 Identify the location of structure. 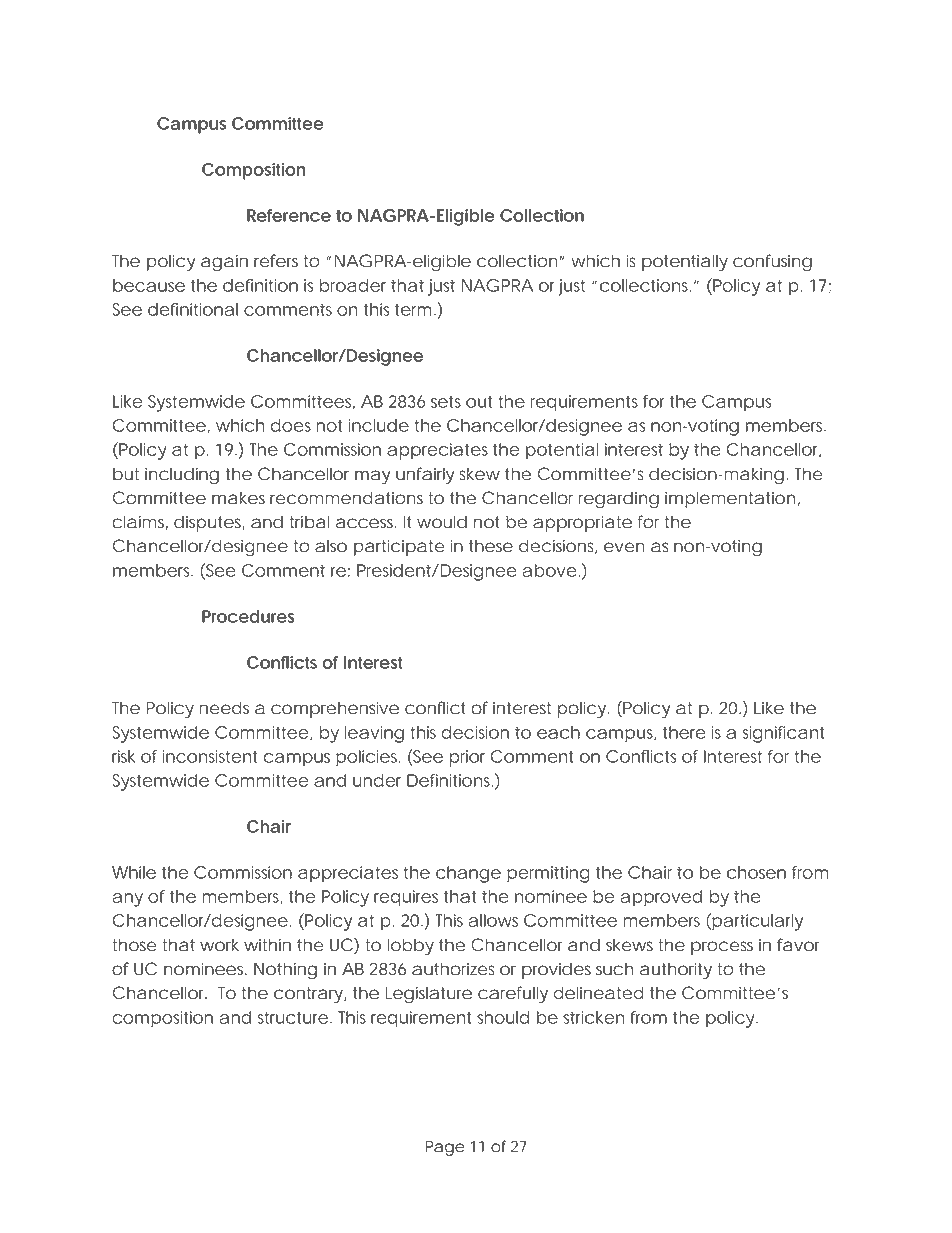
(293, 1018).
